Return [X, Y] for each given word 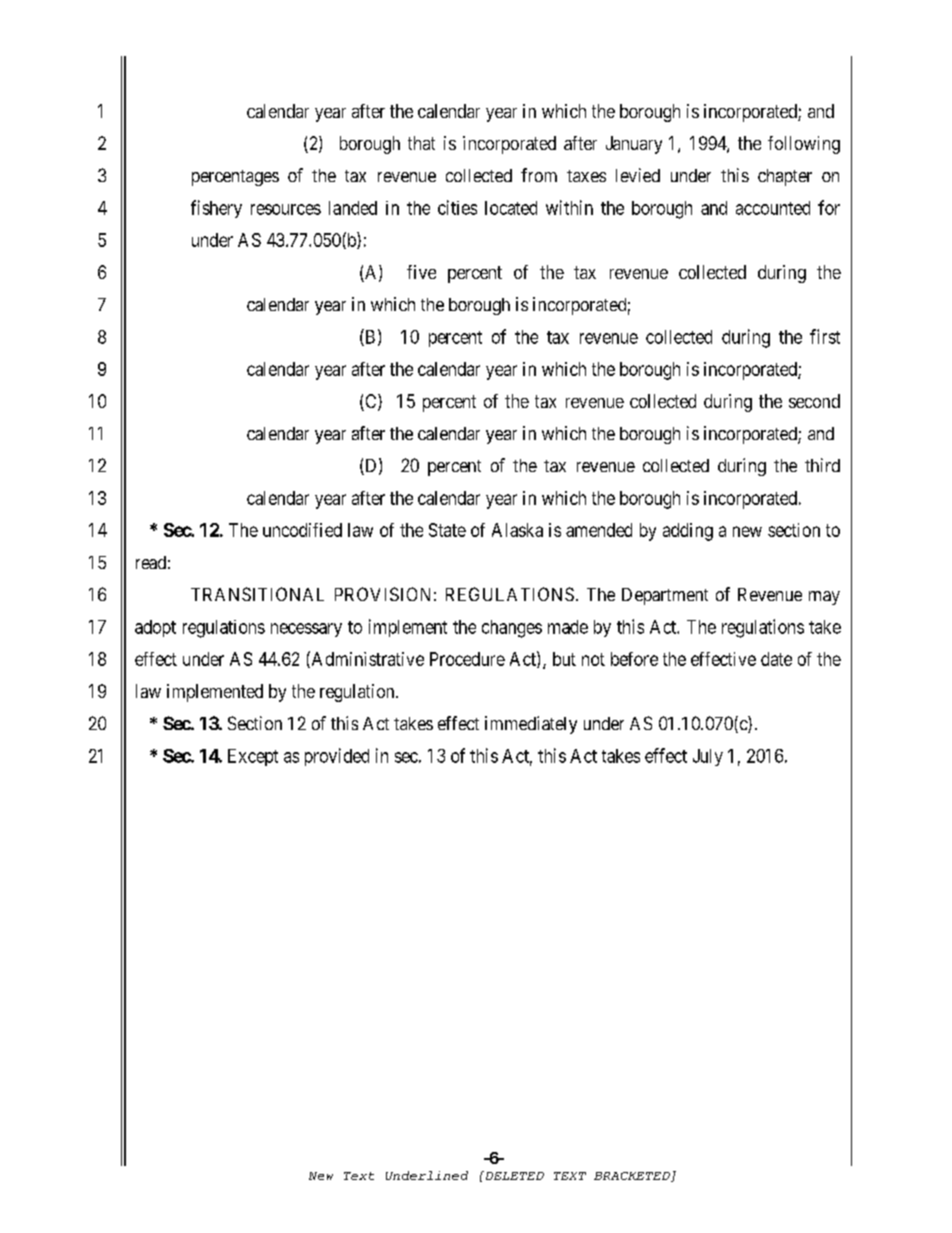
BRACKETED [633, 1177]
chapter [785, 177]
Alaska [517, 530]
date [776, 659]
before [634, 659]
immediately [531, 725]
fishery [216, 209]
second [814, 401]
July [708, 757]
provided [337, 757]
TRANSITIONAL [257, 594]
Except [253, 757]
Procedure [467, 659]
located [511, 208]
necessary [306, 630]
